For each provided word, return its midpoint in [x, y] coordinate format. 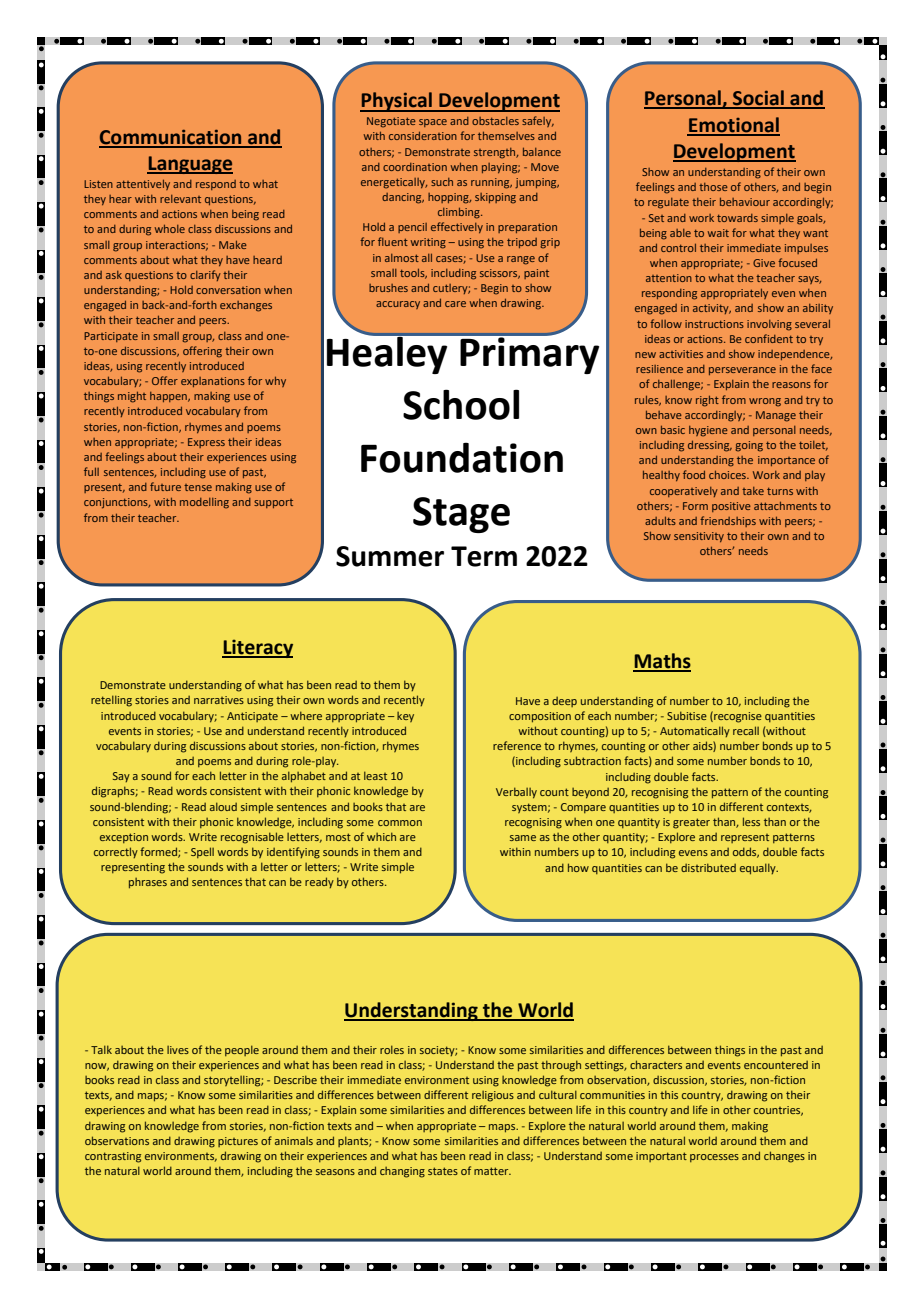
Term [484, 556]
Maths [662, 662]
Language [190, 165]
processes [714, 1158]
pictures [238, 1142]
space [433, 123]
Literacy [257, 648]
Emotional [733, 126]
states [443, 1171]
